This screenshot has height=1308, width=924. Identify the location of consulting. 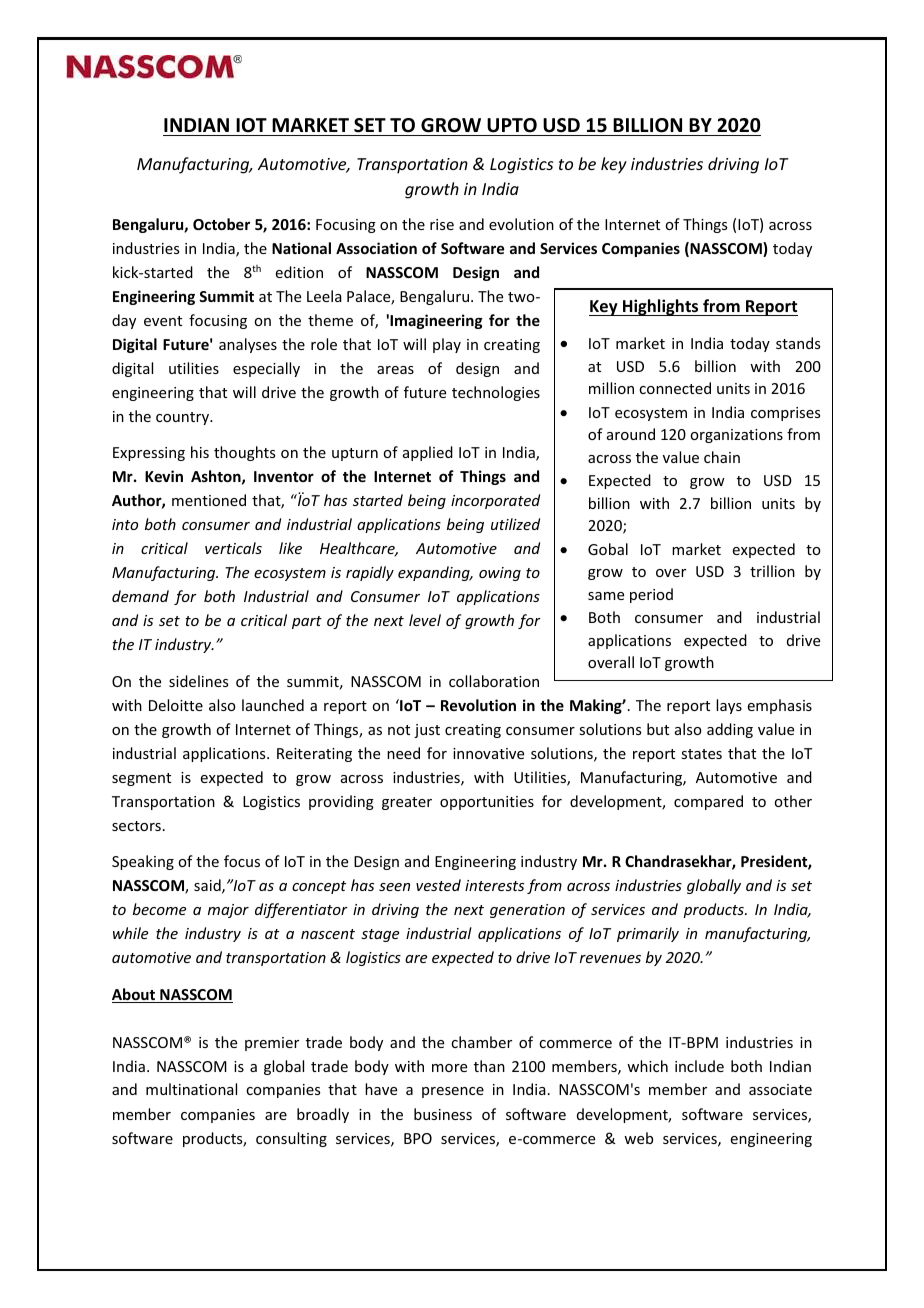
(291, 1139).
